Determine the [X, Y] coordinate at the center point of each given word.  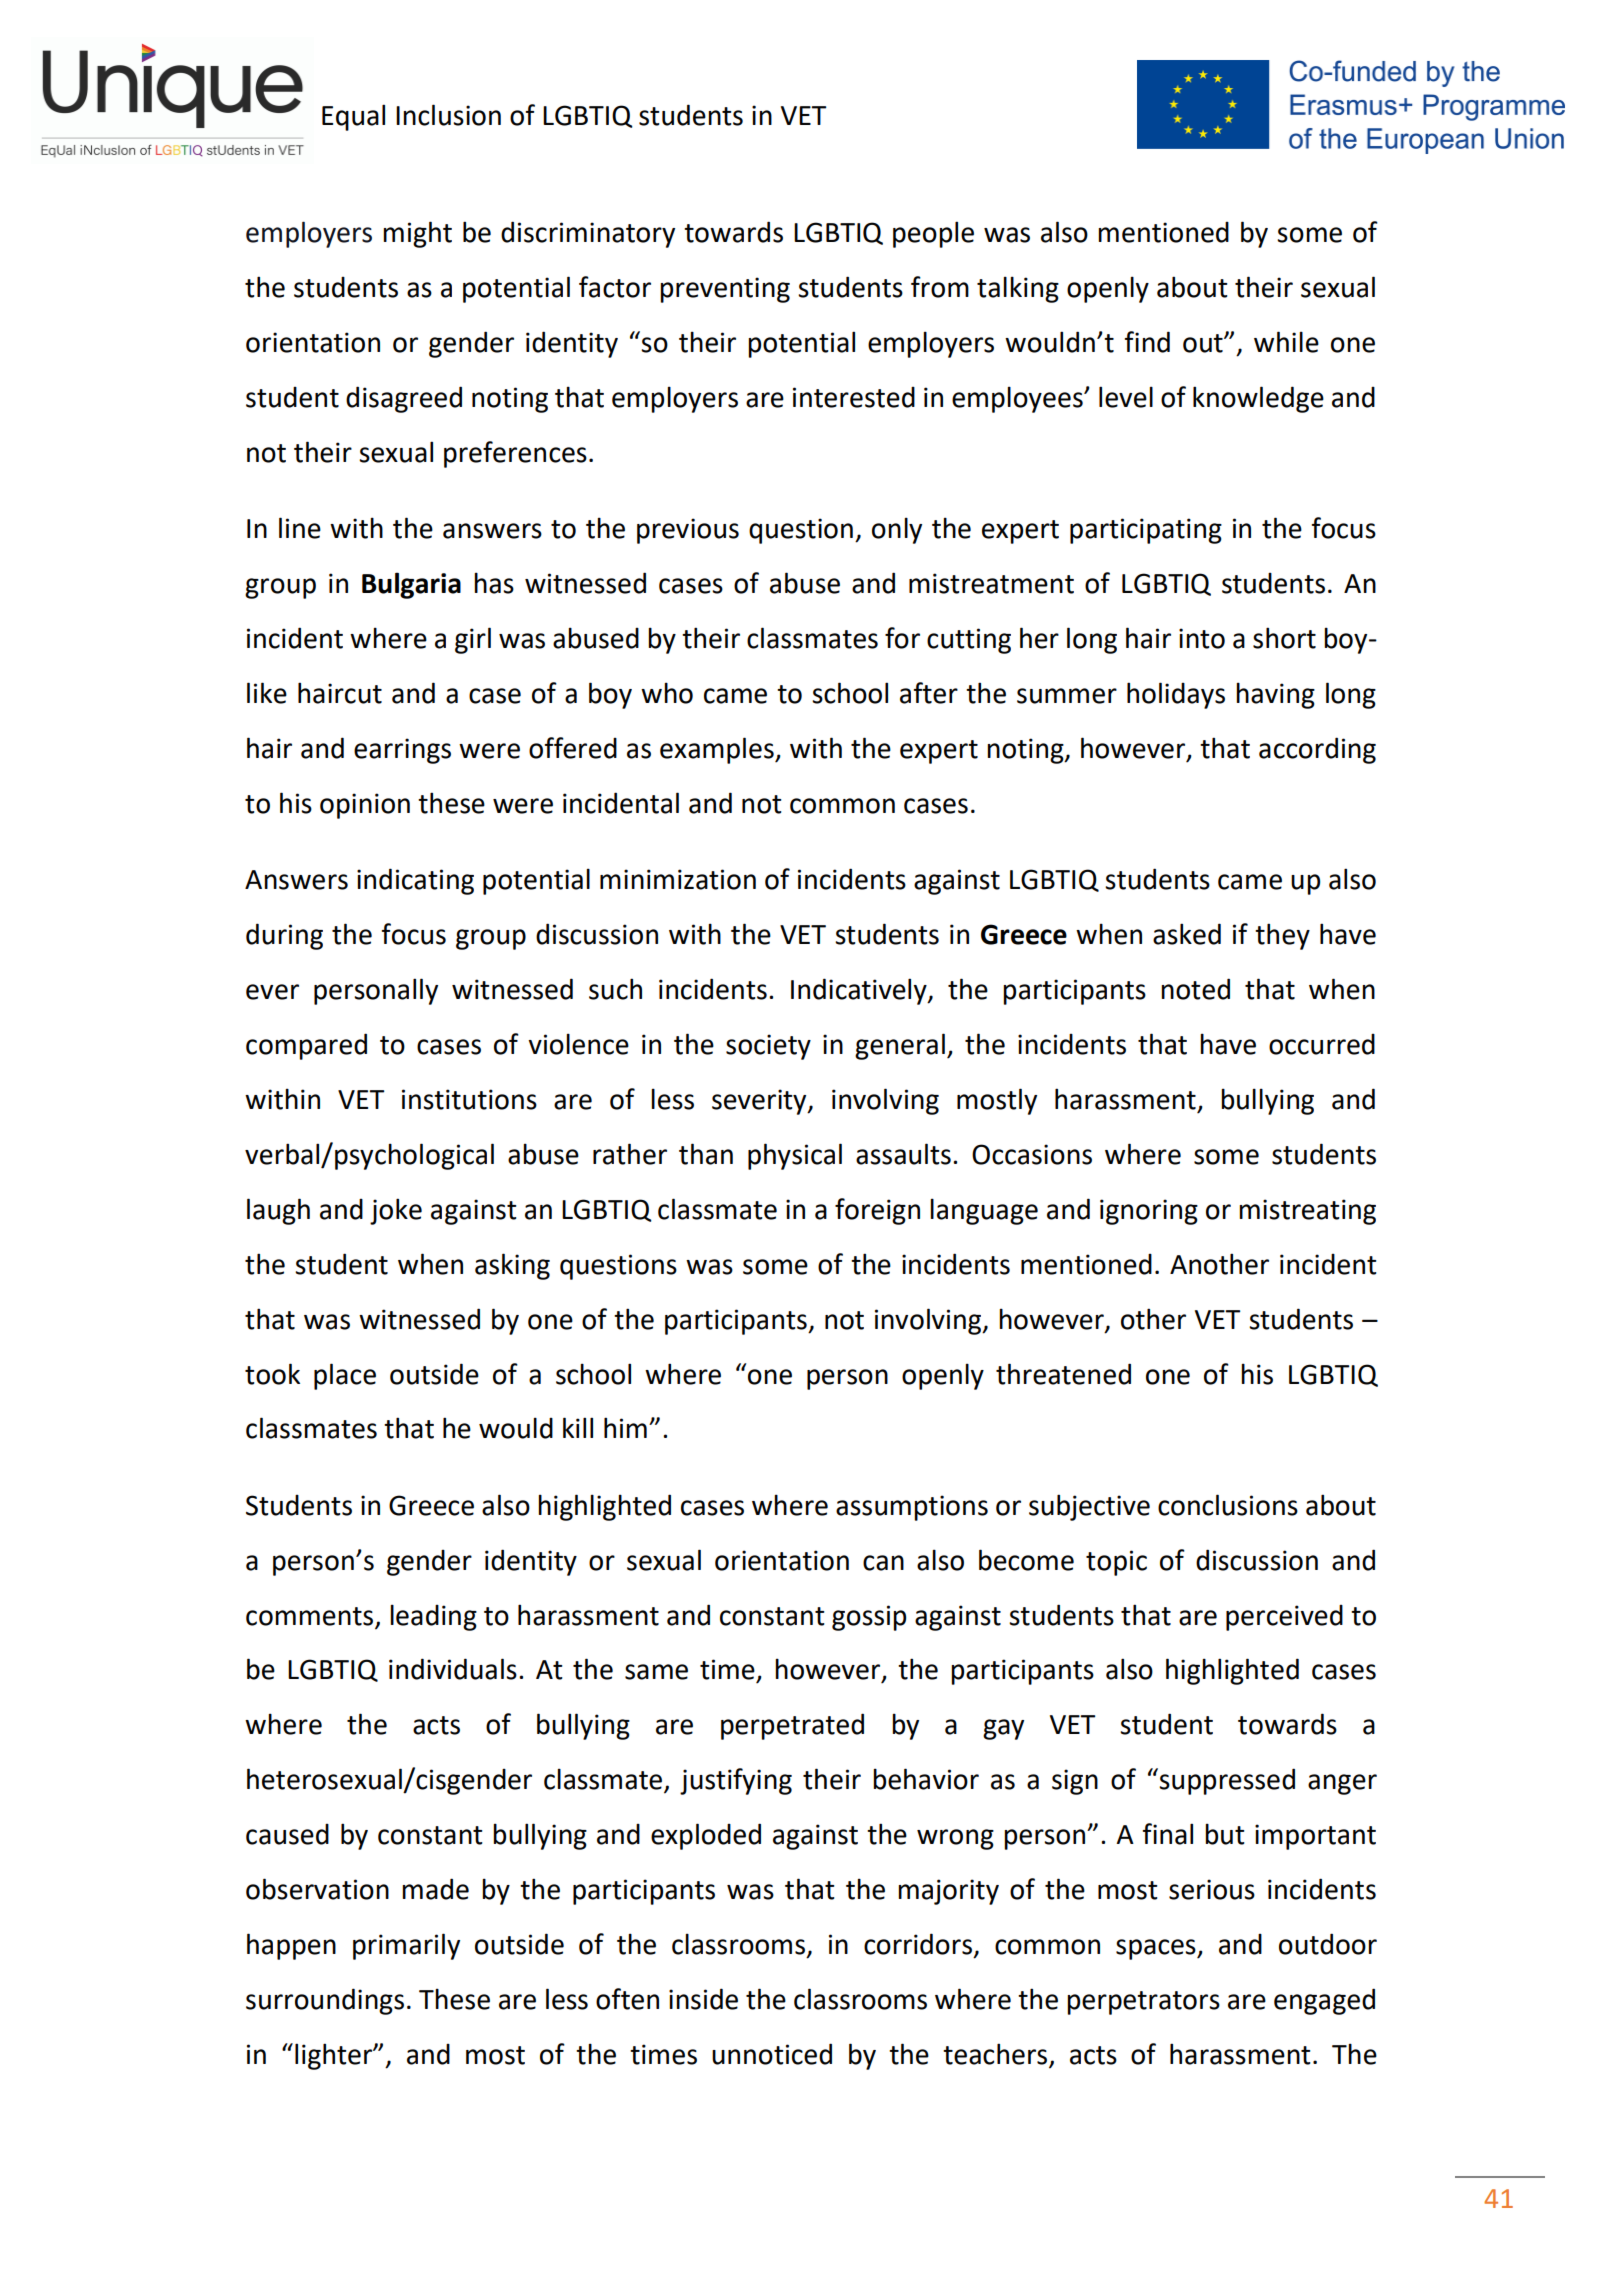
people [933, 234]
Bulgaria [411, 585]
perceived [1284, 1618]
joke [396, 1211]
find [1147, 342]
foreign [877, 1211]
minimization [678, 879]
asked [1187, 934]
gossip [869, 1618]
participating [1146, 531]
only [897, 530]
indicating [415, 881]
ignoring [1149, 1212]
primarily [406, 1946]
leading [433, 1617]
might [417, 234]
